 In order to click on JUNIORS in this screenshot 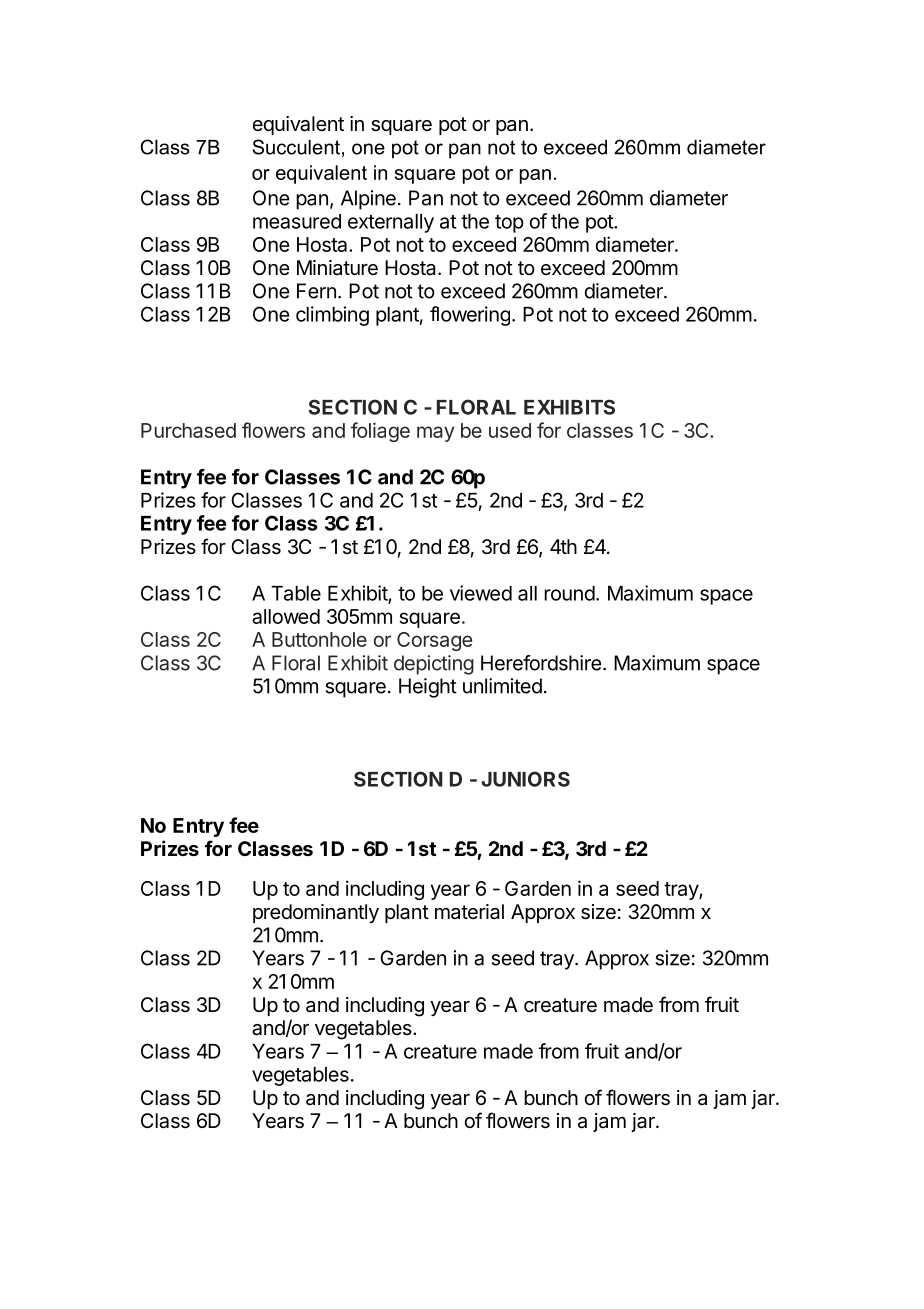, I will do `click(525, 779)`.
